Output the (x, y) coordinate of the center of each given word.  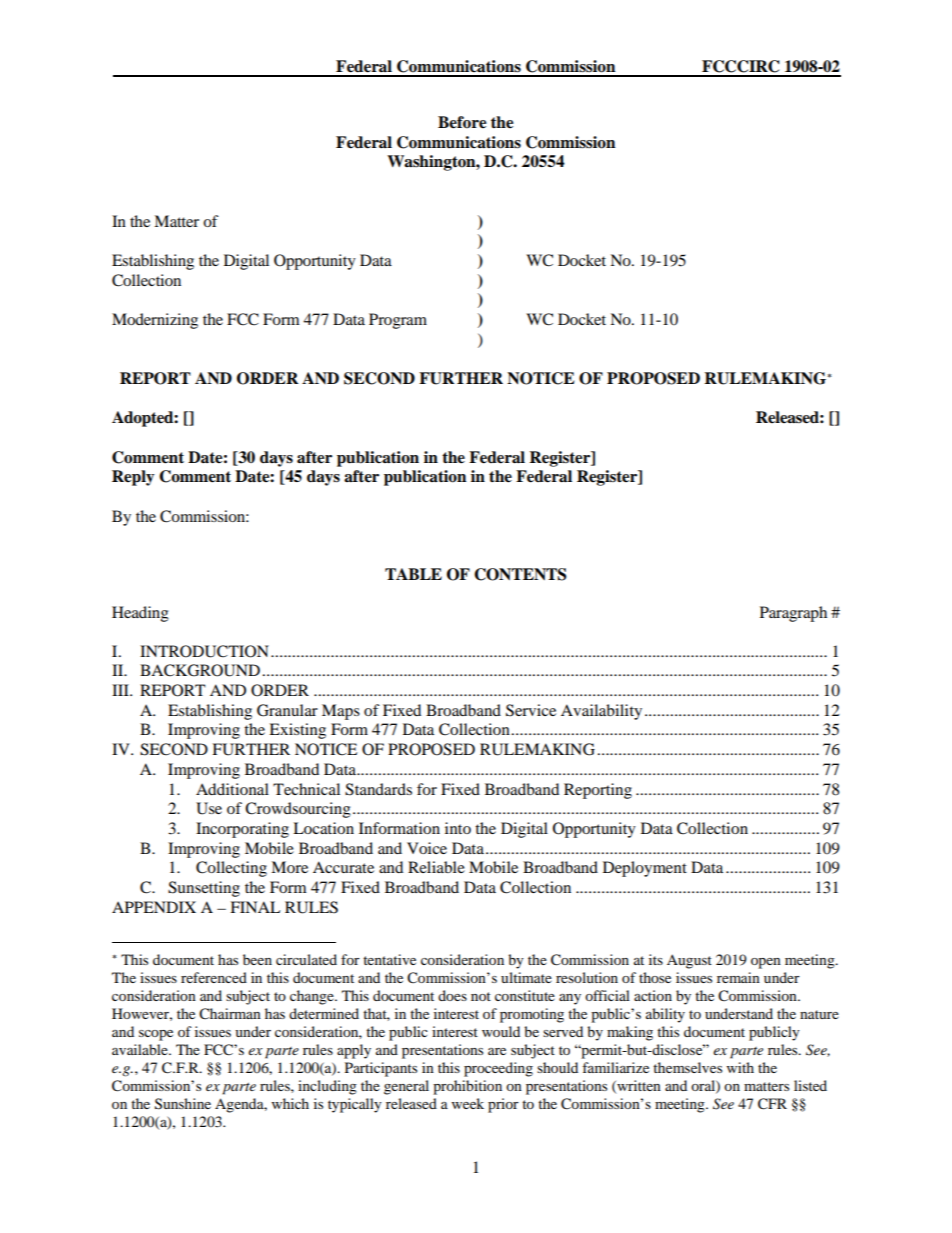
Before (462, 122)
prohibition (467, 1087)
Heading (140, 614)
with (740, 1067)
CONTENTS (520, 574)
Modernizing (155, 321)
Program (398, 321)
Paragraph (793, 614)
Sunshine (183, 1104)
